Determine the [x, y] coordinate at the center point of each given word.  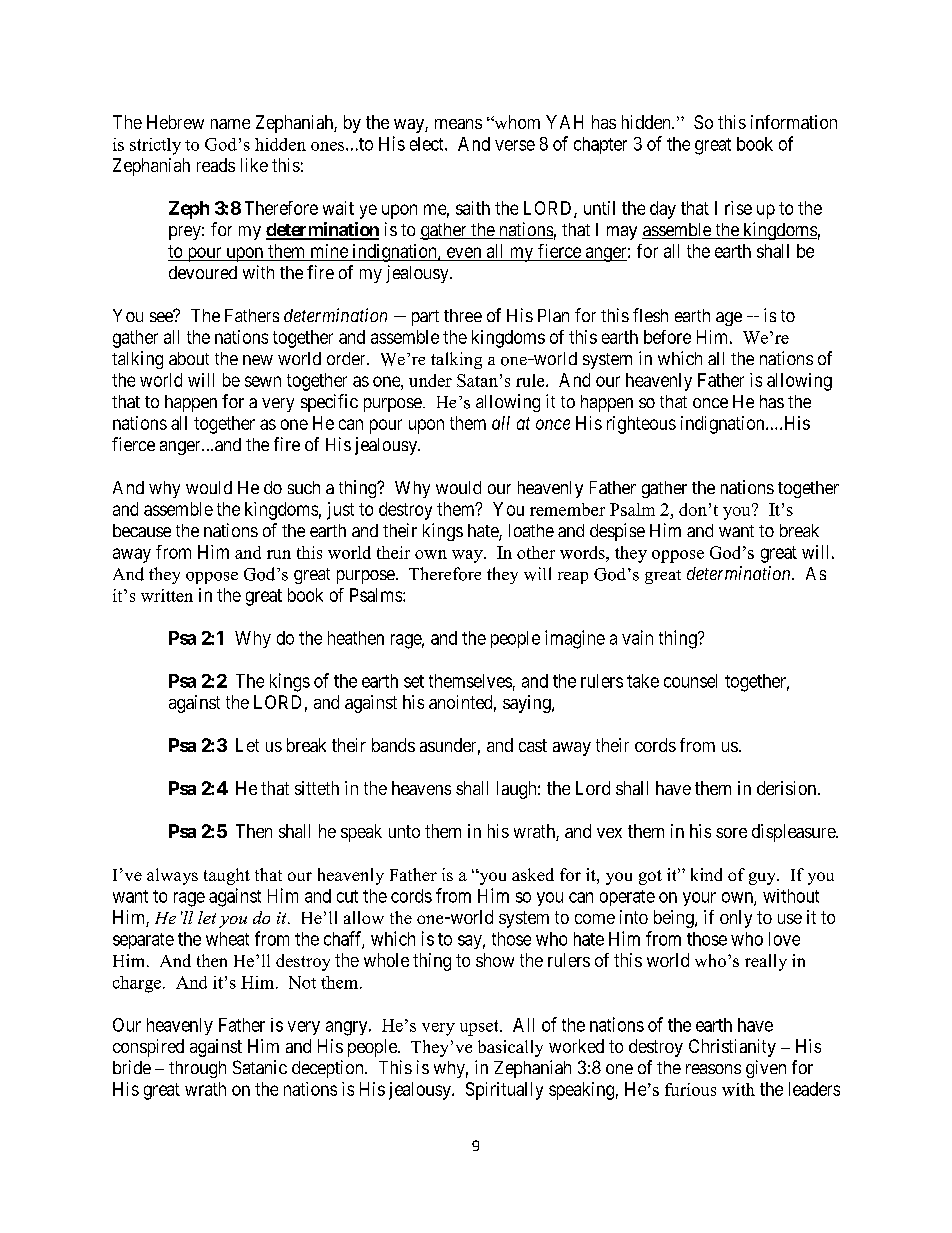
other [536, 552]
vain [637, 637]
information [794, 122]
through [197, 1069]
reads [216, 165]
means [458, 124]
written [167, 595]
